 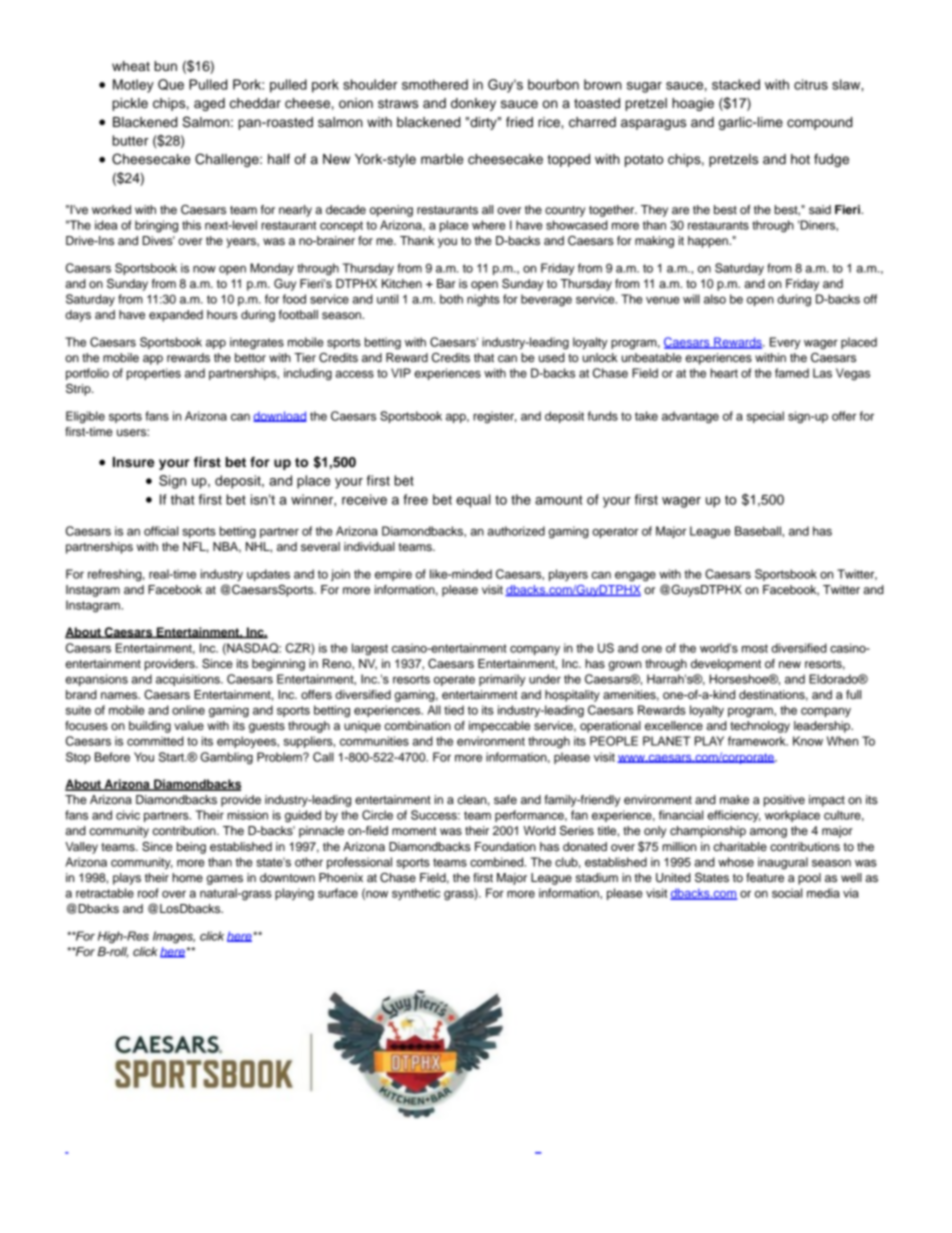 I want to click on operate, so click(x=454, y=680).
